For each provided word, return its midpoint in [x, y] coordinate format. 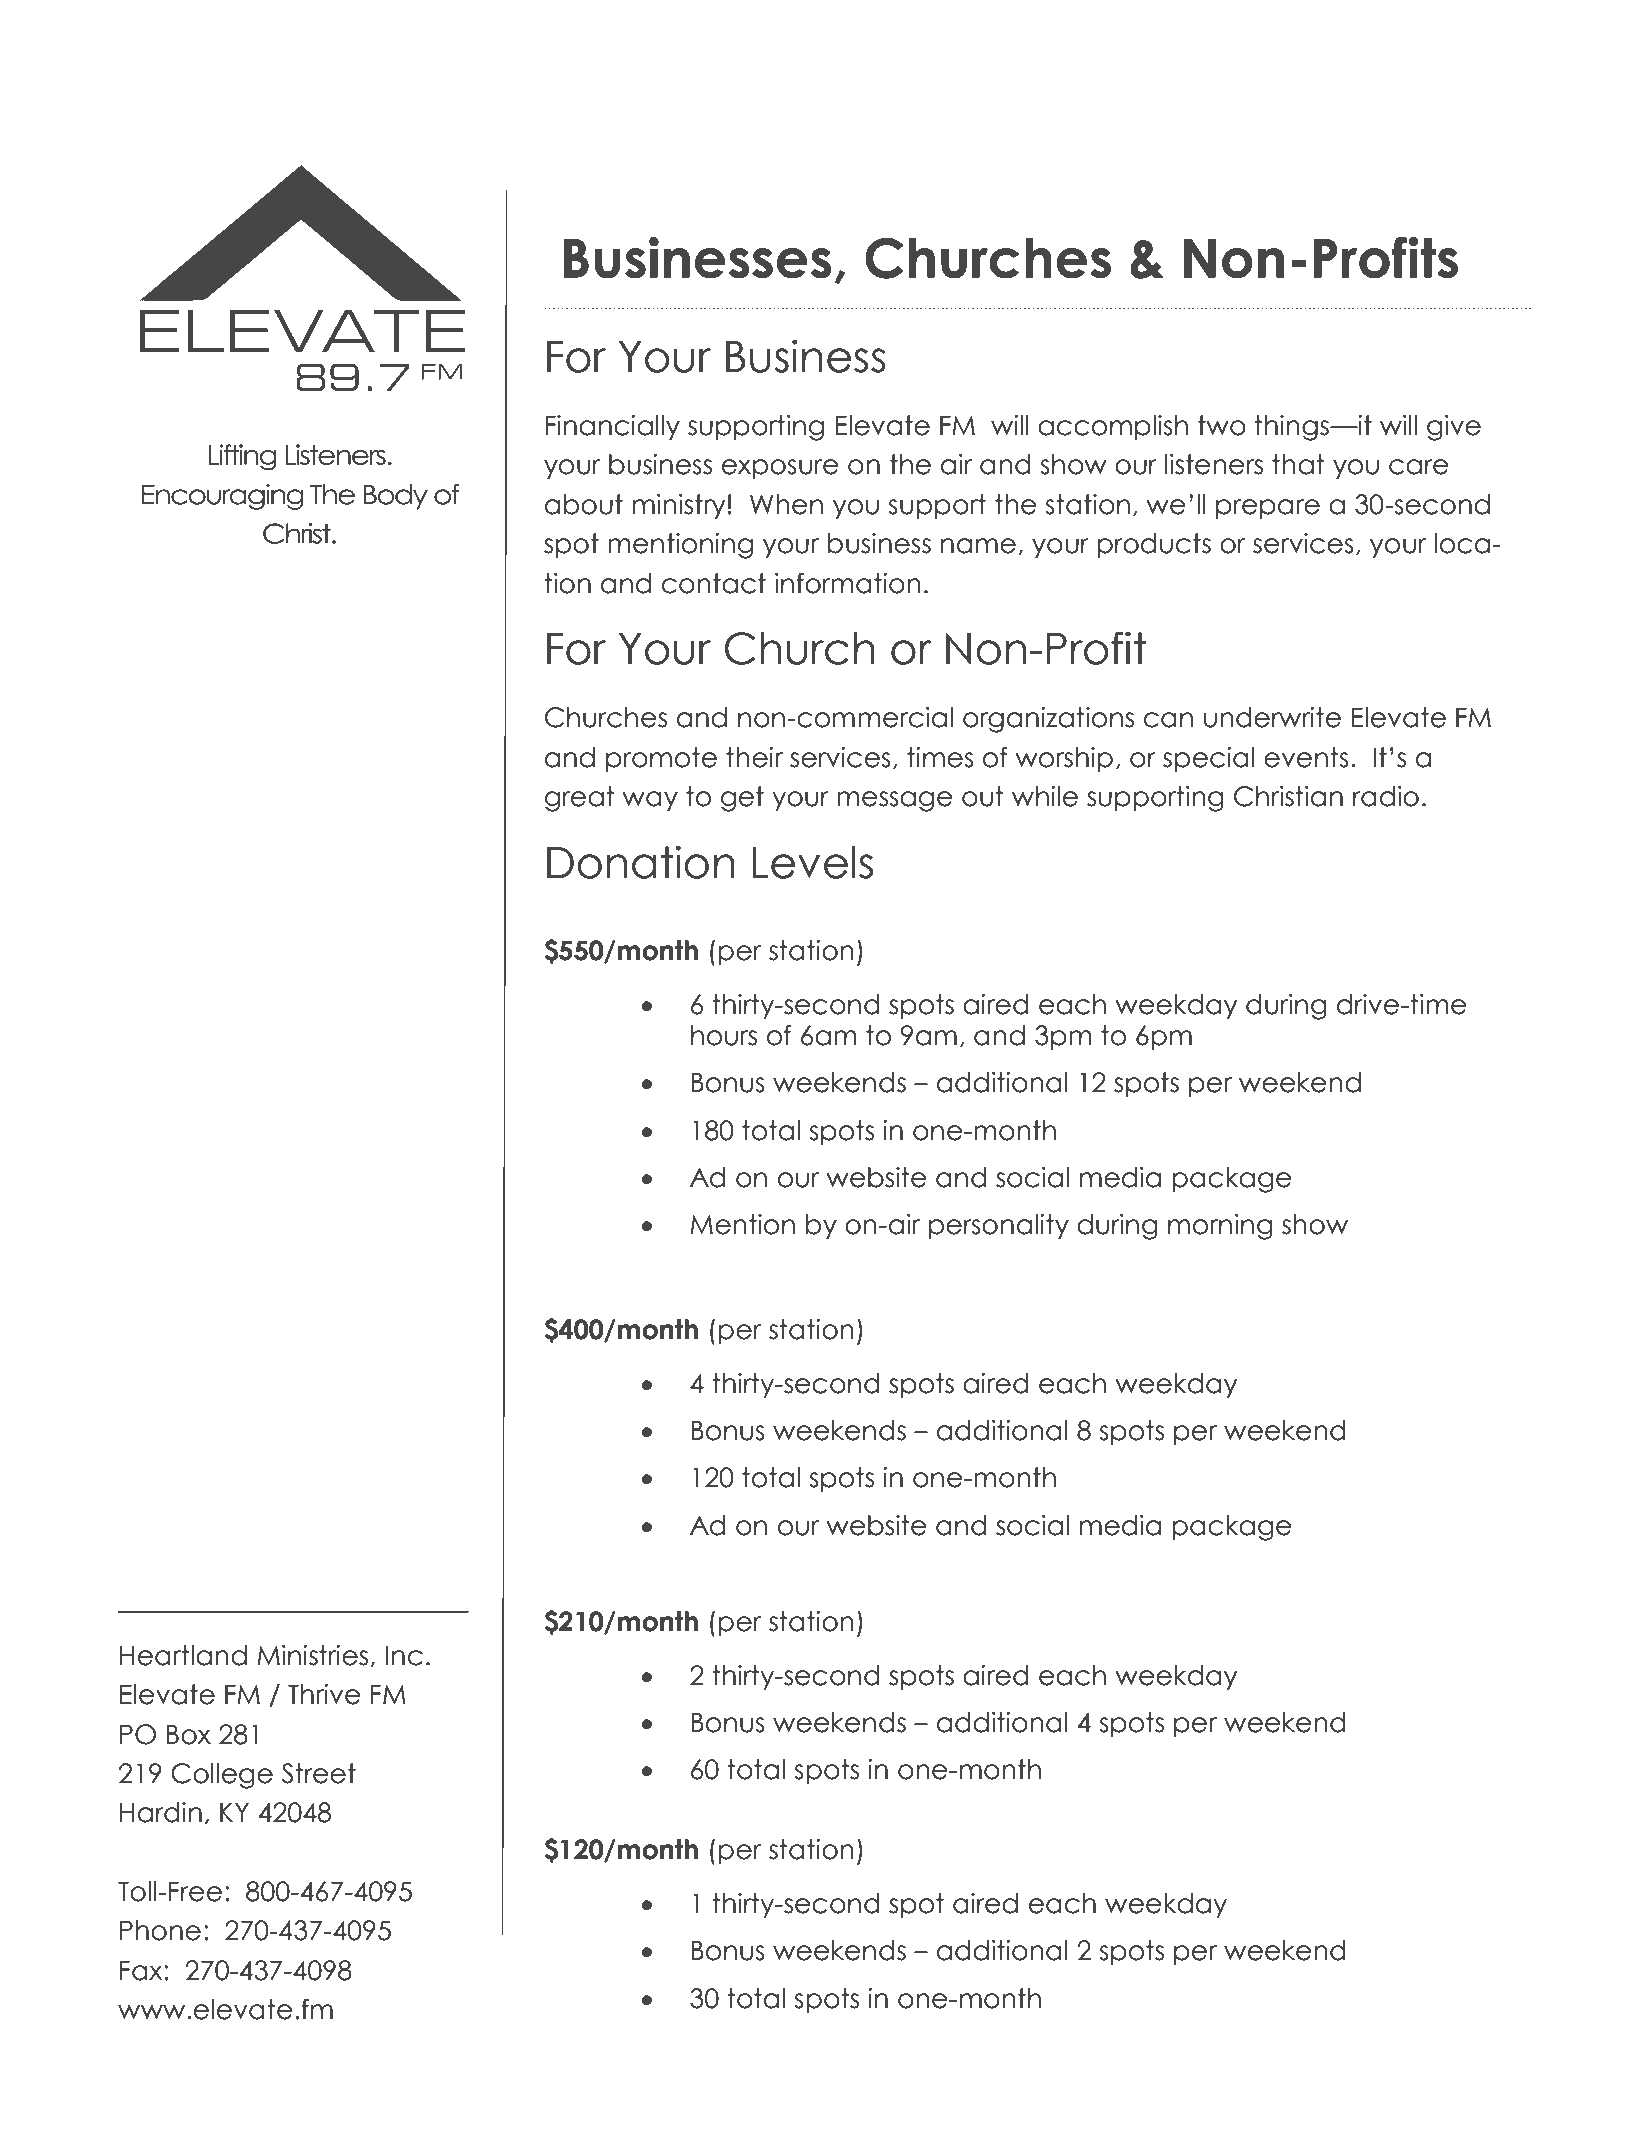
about [584, 504]
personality [999, 1226]
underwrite [1272, 717]
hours [724, 1035]
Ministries [314, 1656]
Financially [613, 427]
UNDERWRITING [810, 167]
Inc [404, 1655]
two [1222, 425]
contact [714, 583]
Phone [160, 1930]
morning [1220, 1227]
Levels [813, 862]
